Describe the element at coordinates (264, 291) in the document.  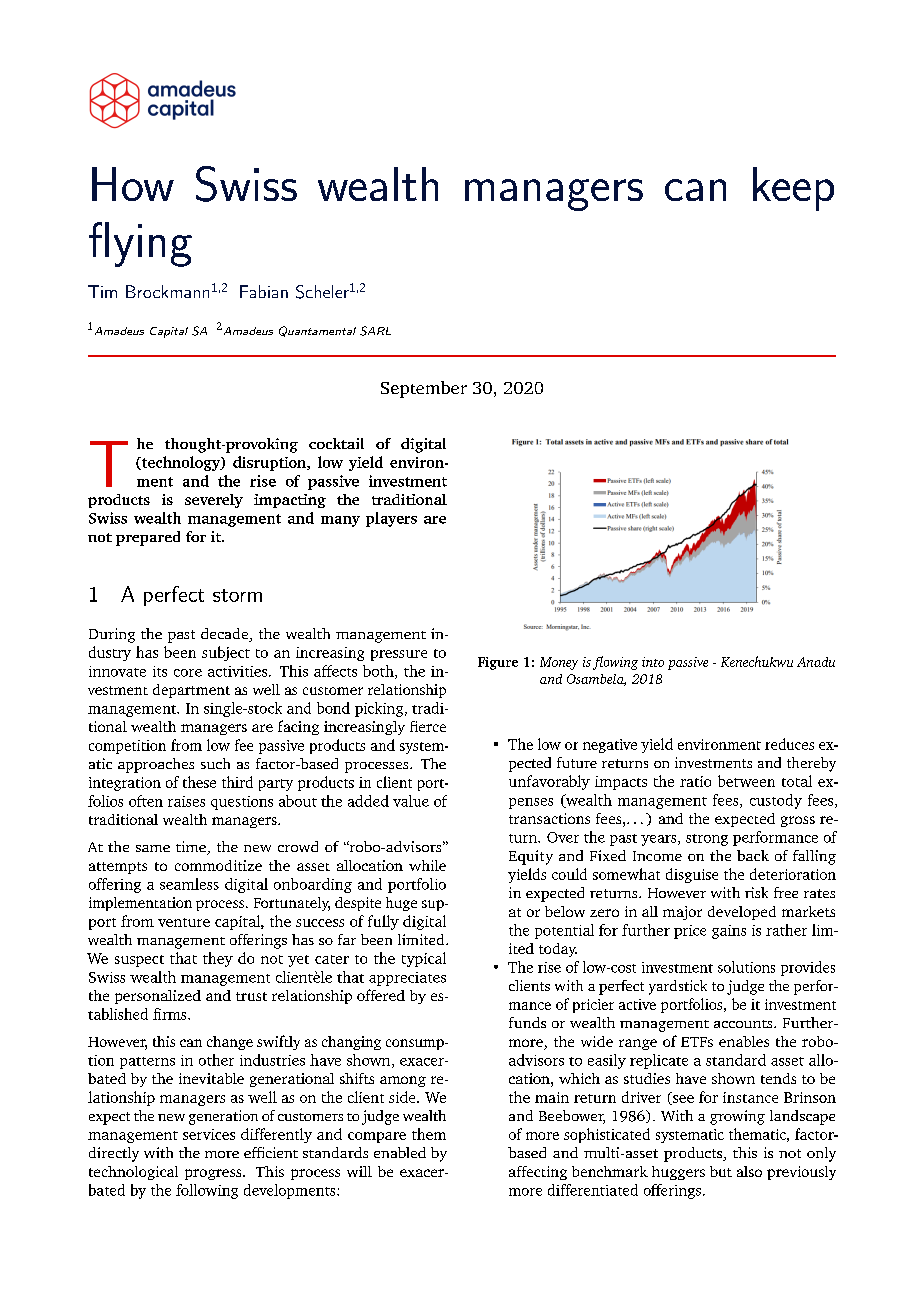
I see `Fabian` at that location.
